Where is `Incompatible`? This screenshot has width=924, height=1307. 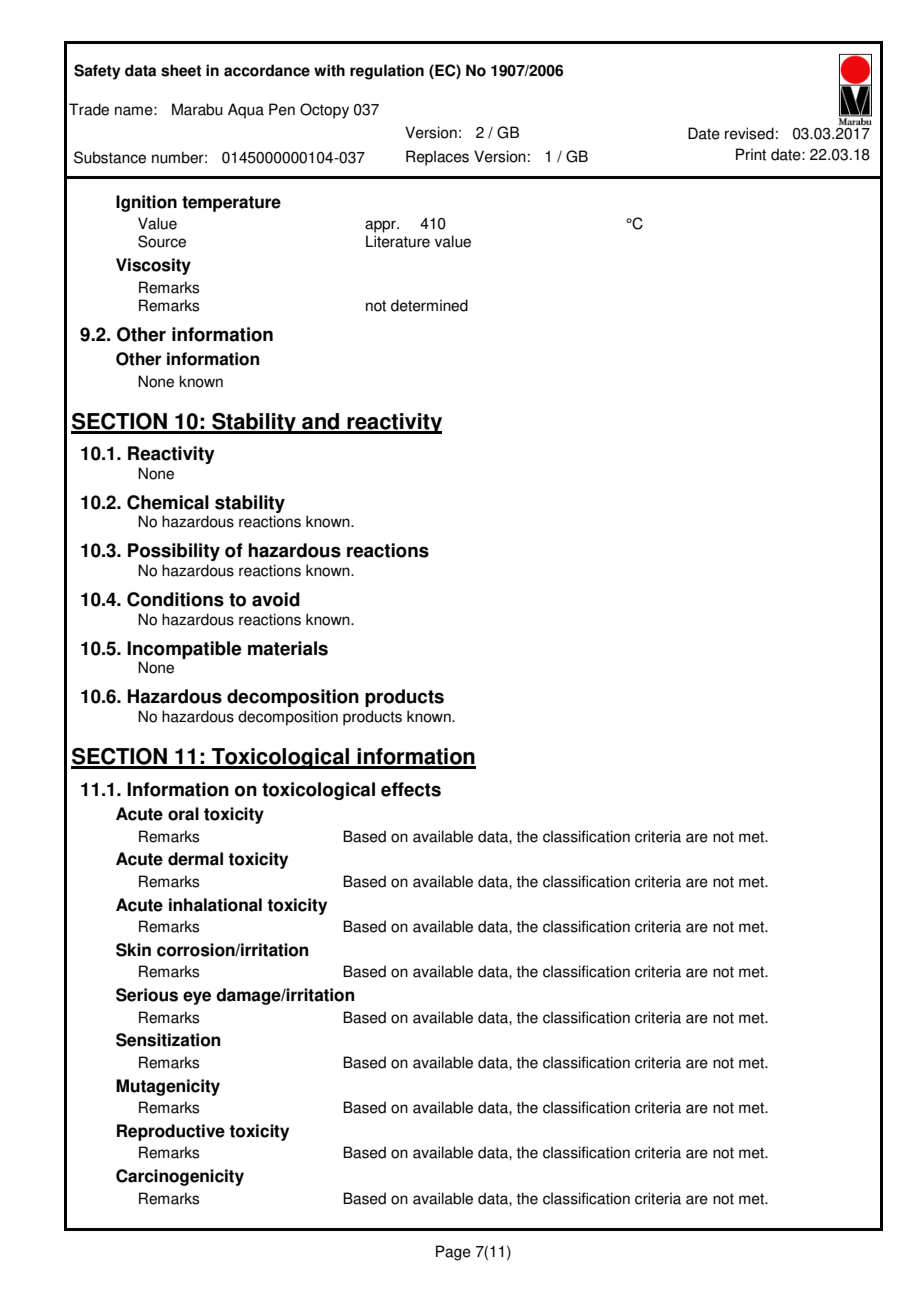
Incompatible is located at coordinates (184, 650).
